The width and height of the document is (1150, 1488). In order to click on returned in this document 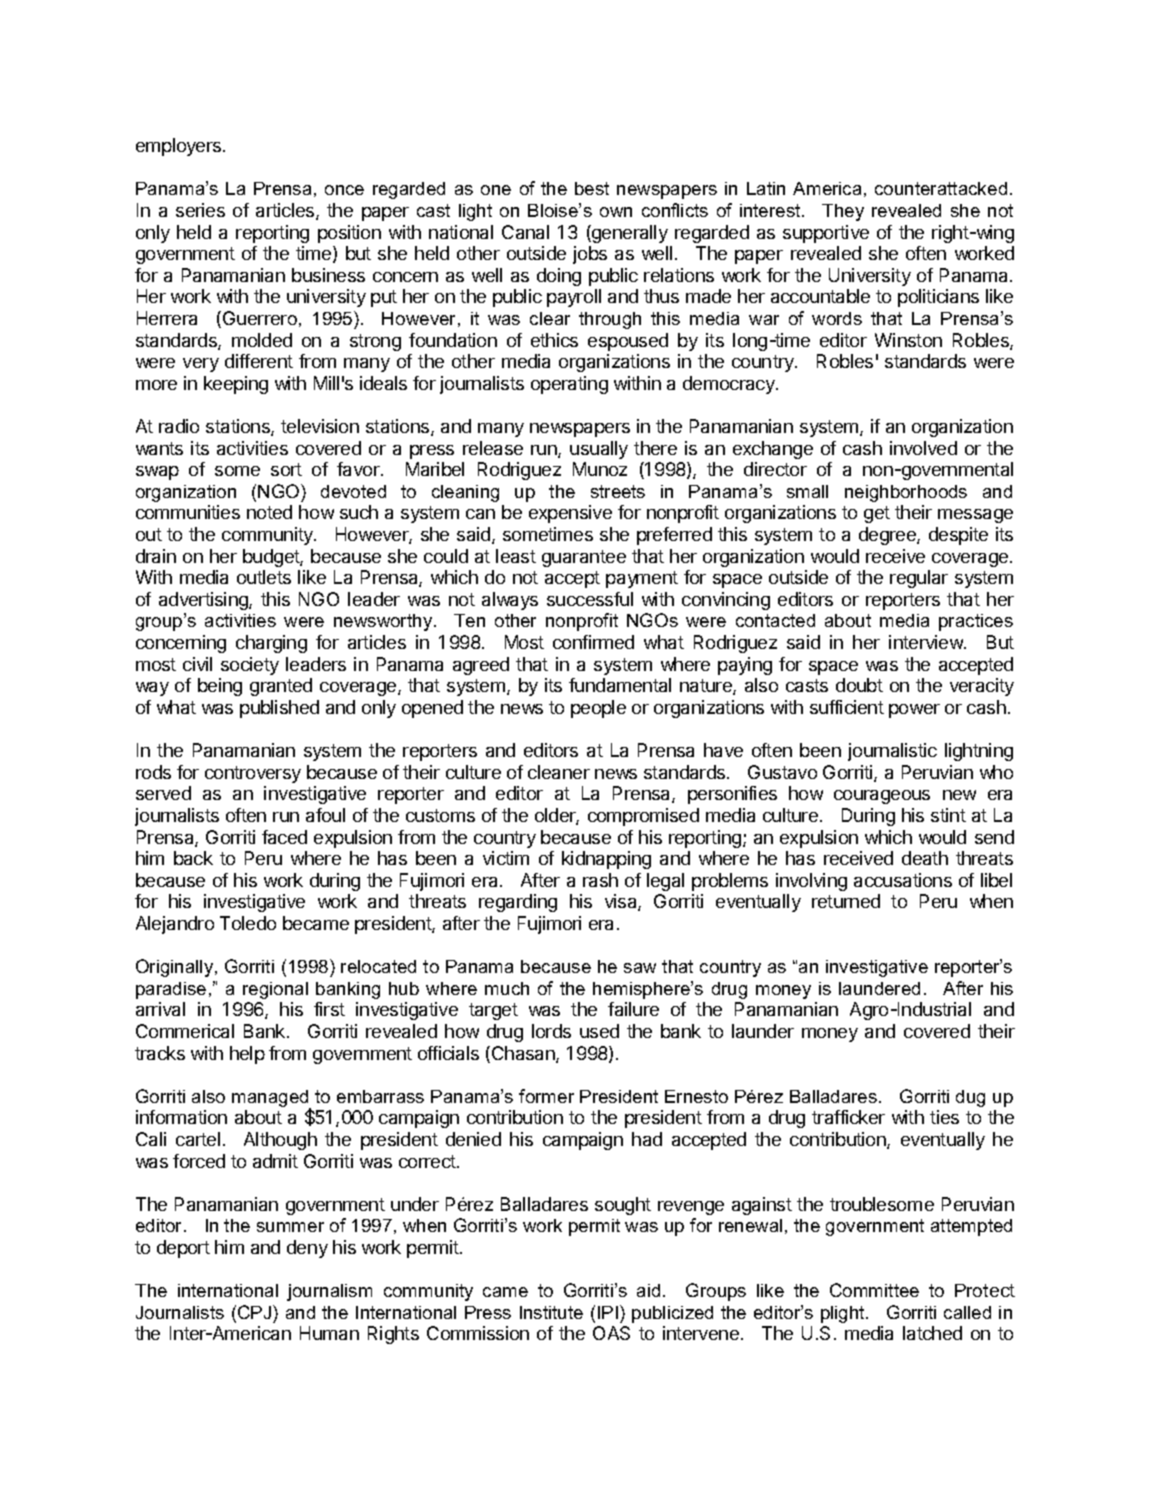, I will do `click(846, 901)`.
